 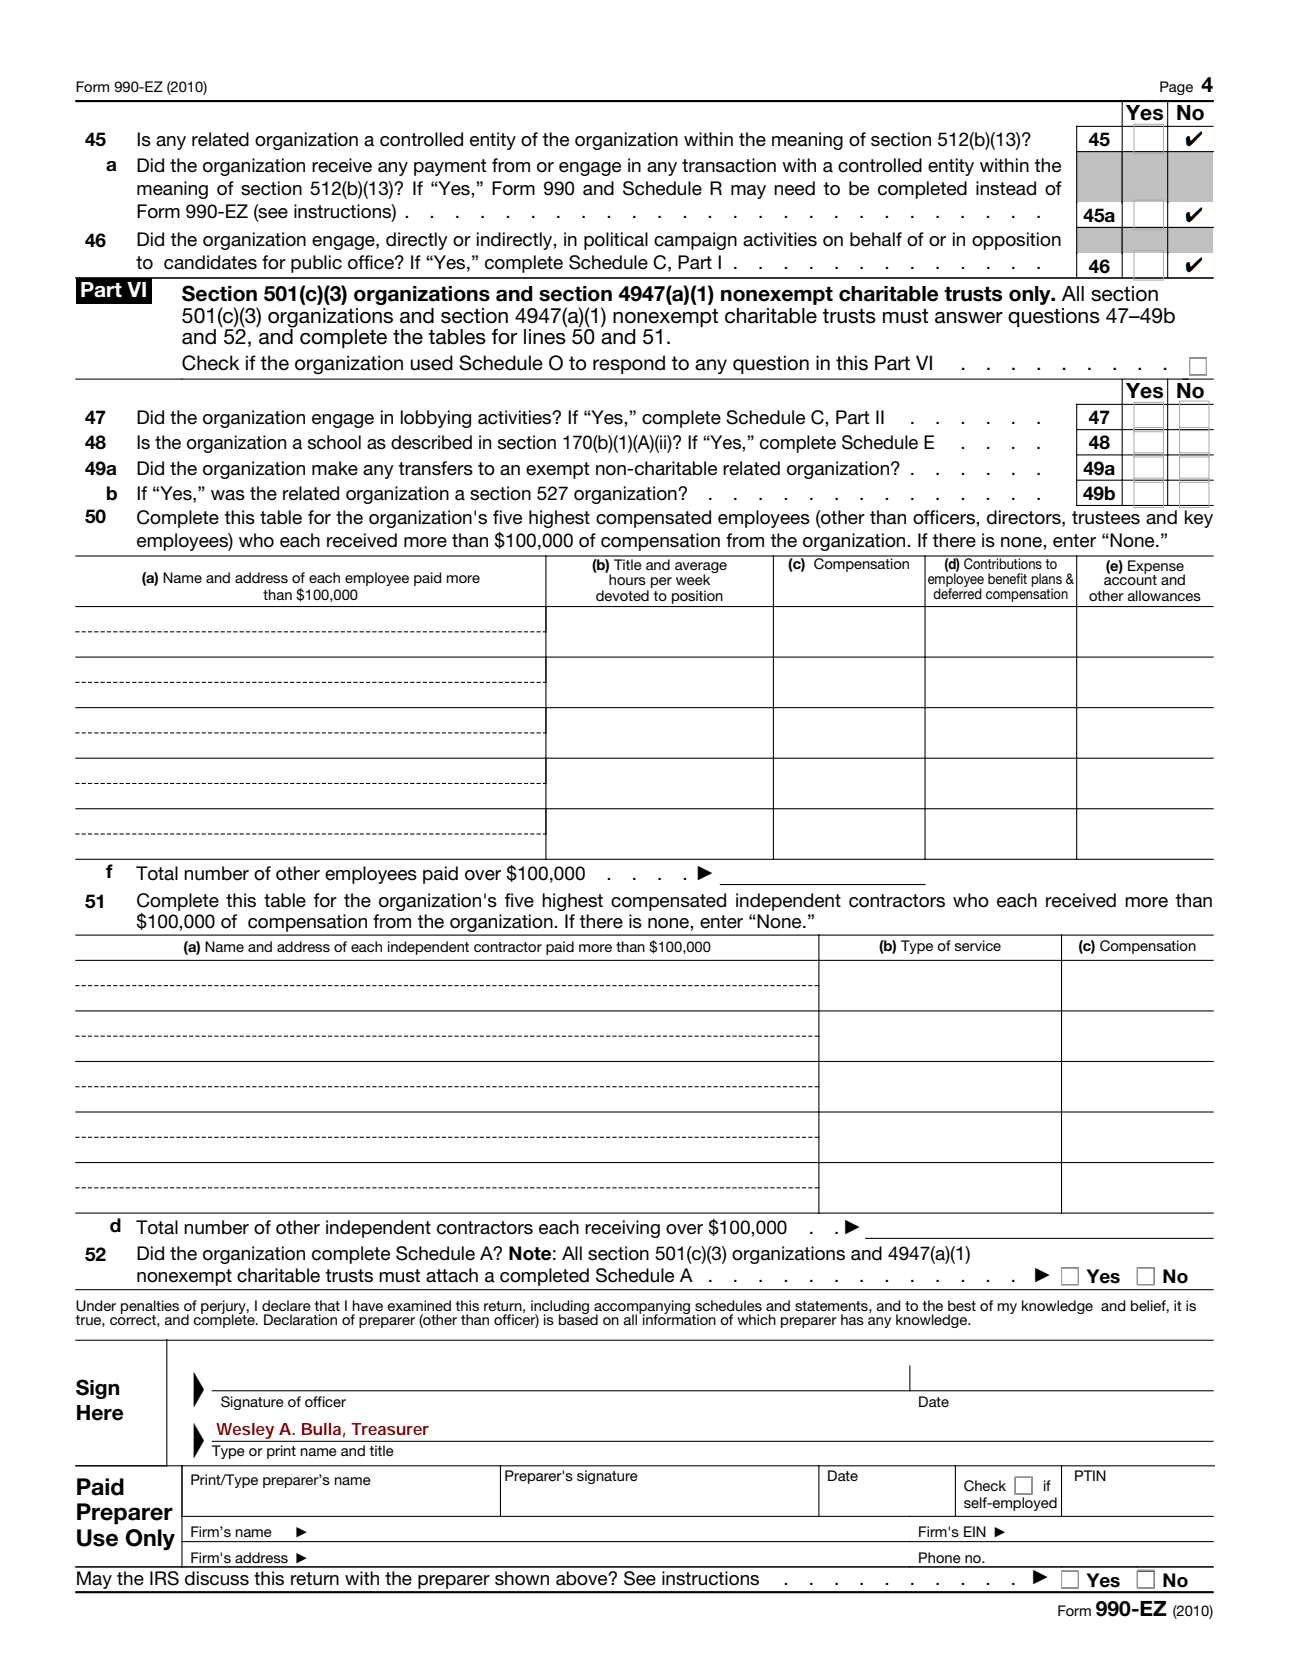 What do you see at coordinates (1006, 188) in the page?
I see `instead` at bounding box center [1006, 188].
